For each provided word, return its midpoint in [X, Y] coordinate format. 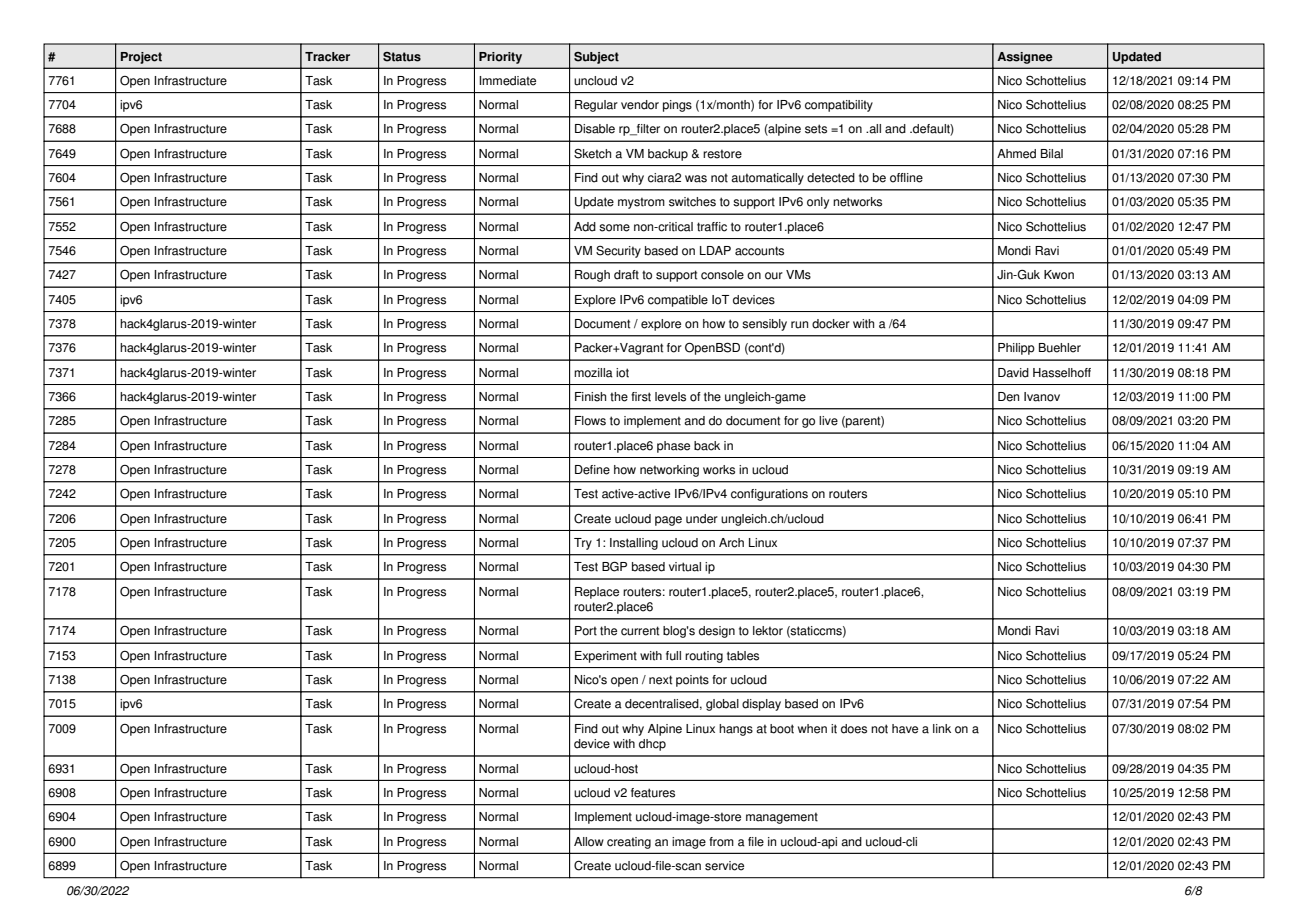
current [640, 631]
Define [592, 470]
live [828, 421]
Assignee [1025, 58]
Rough [592, 276]
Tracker [327, 57]
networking [669, 471]
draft [626, 275]
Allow [589, 842]
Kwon [1059, 275]
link [942, 728]
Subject [596, 58]
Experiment [606, 657]
